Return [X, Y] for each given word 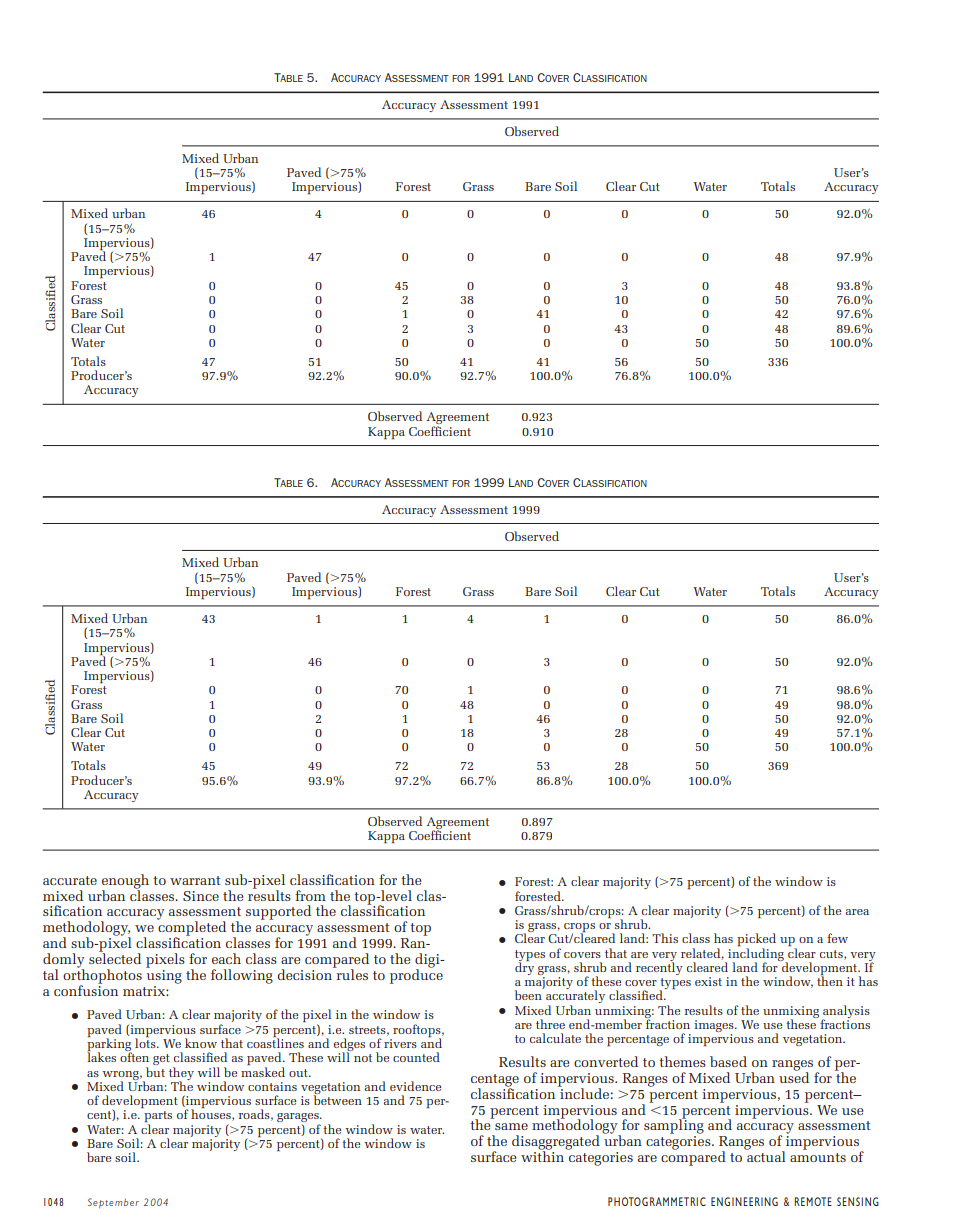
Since [201, 896]
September [113, 1203]
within [542, 1155]
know [201, 1043]
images [715, 1027]
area [857, 912]
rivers [400, 1043]
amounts [818, 1157]
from [310, 895]
